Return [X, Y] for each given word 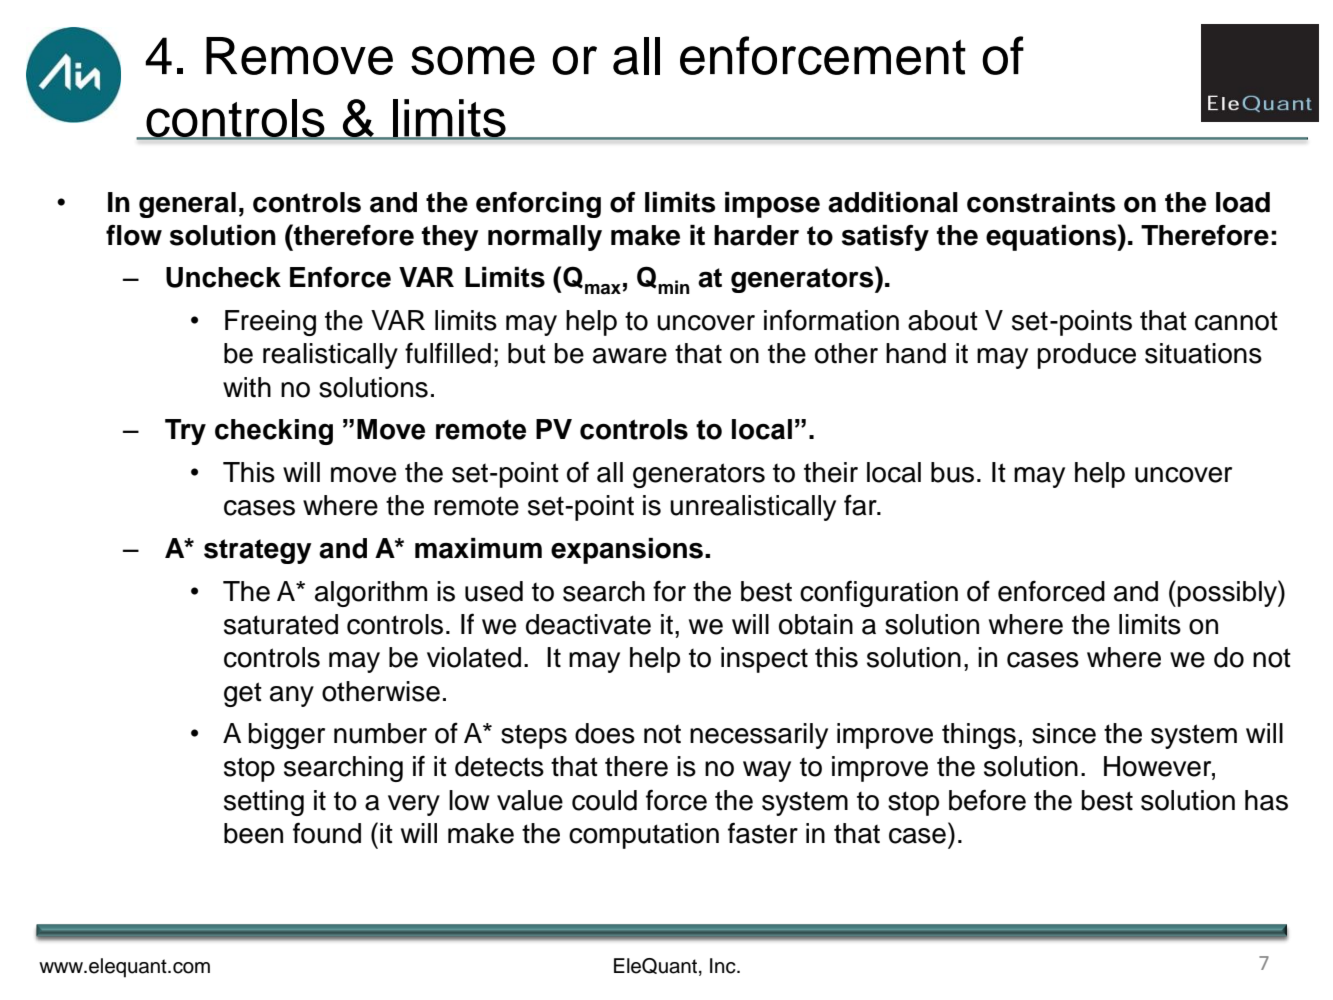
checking [274, 432]
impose [772, 205]
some [473, 60]
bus [952, 472]
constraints [1041, 202]
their [831, 472]
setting [264, 803]
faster [763, 833]
